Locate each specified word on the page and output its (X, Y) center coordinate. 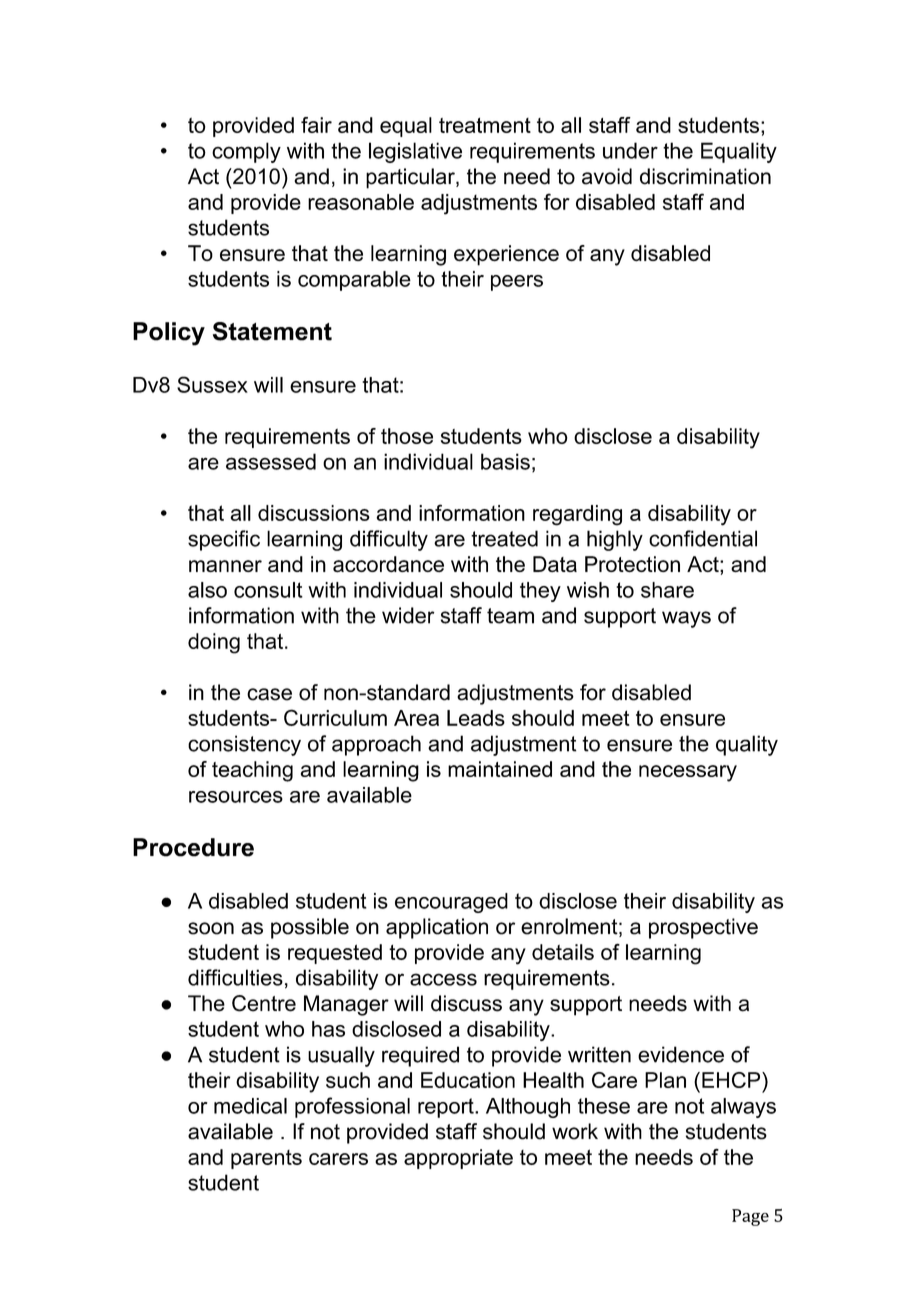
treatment (485, 125)
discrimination (705, 176)
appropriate (458, 1159)
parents (266, 1159)
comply (246, 152)
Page (750, 1217)
